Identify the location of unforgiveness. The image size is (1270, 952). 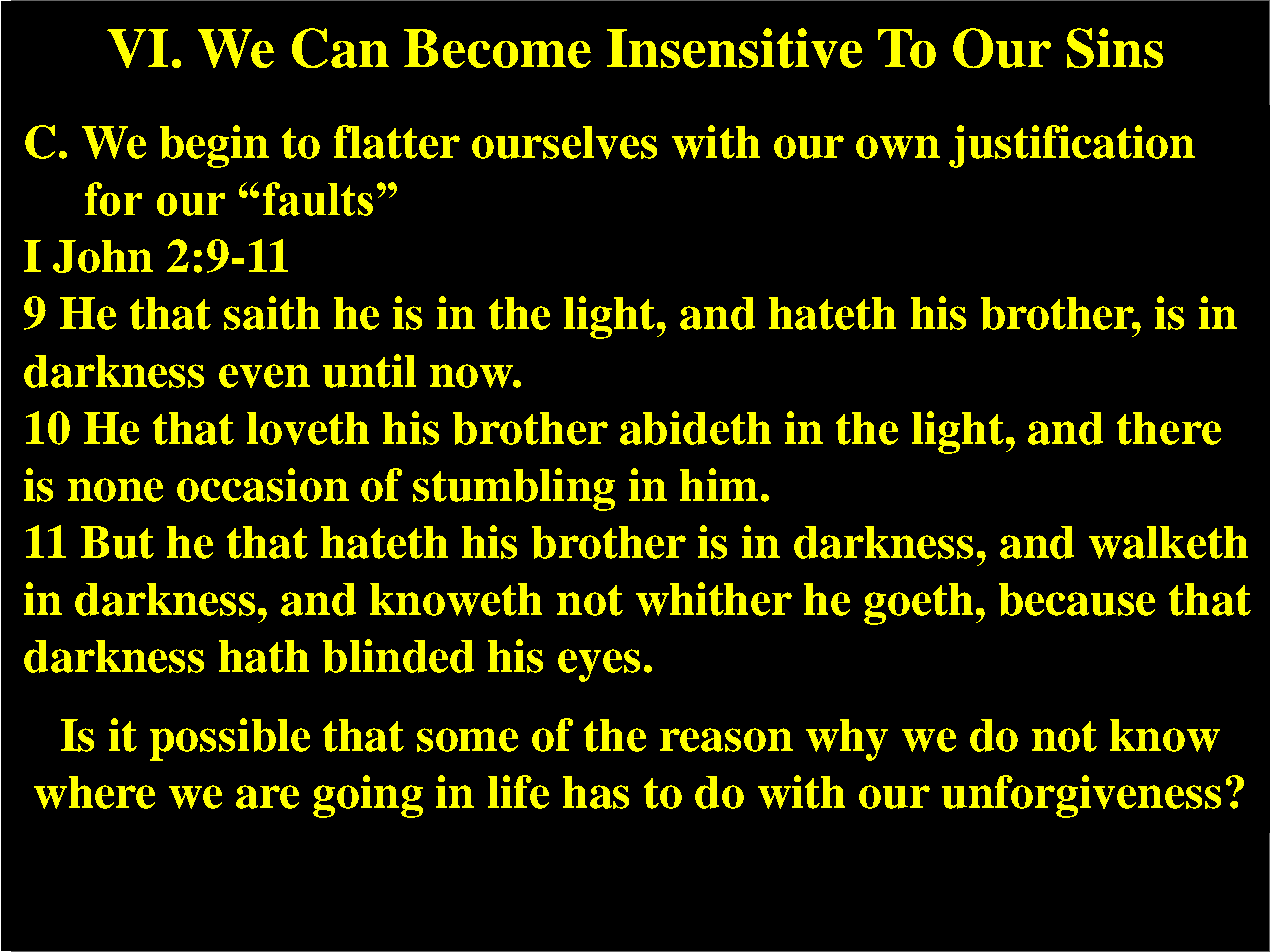
(1081, 796).
